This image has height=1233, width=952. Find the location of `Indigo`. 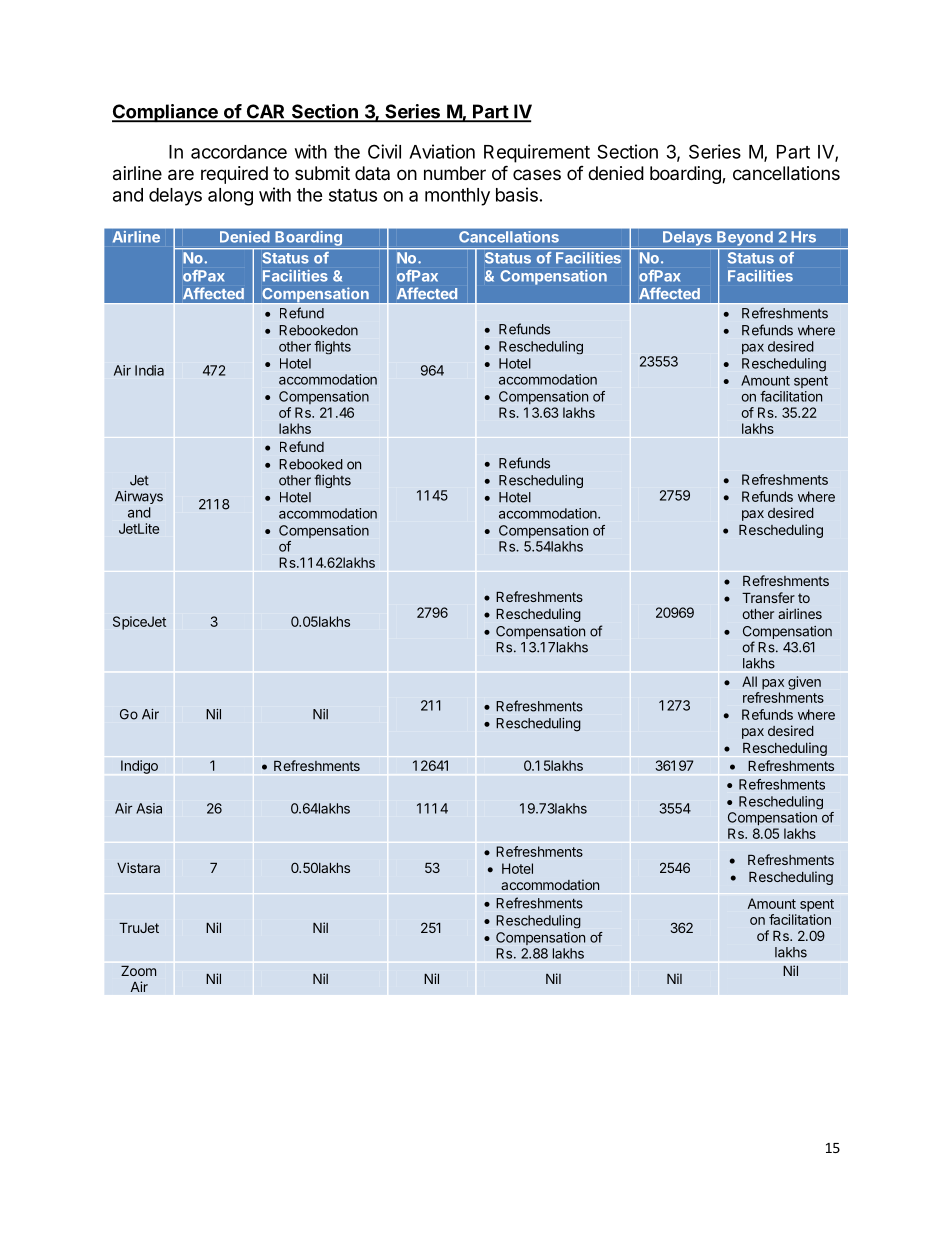

Indigo is located at coordinates (139, 767).
